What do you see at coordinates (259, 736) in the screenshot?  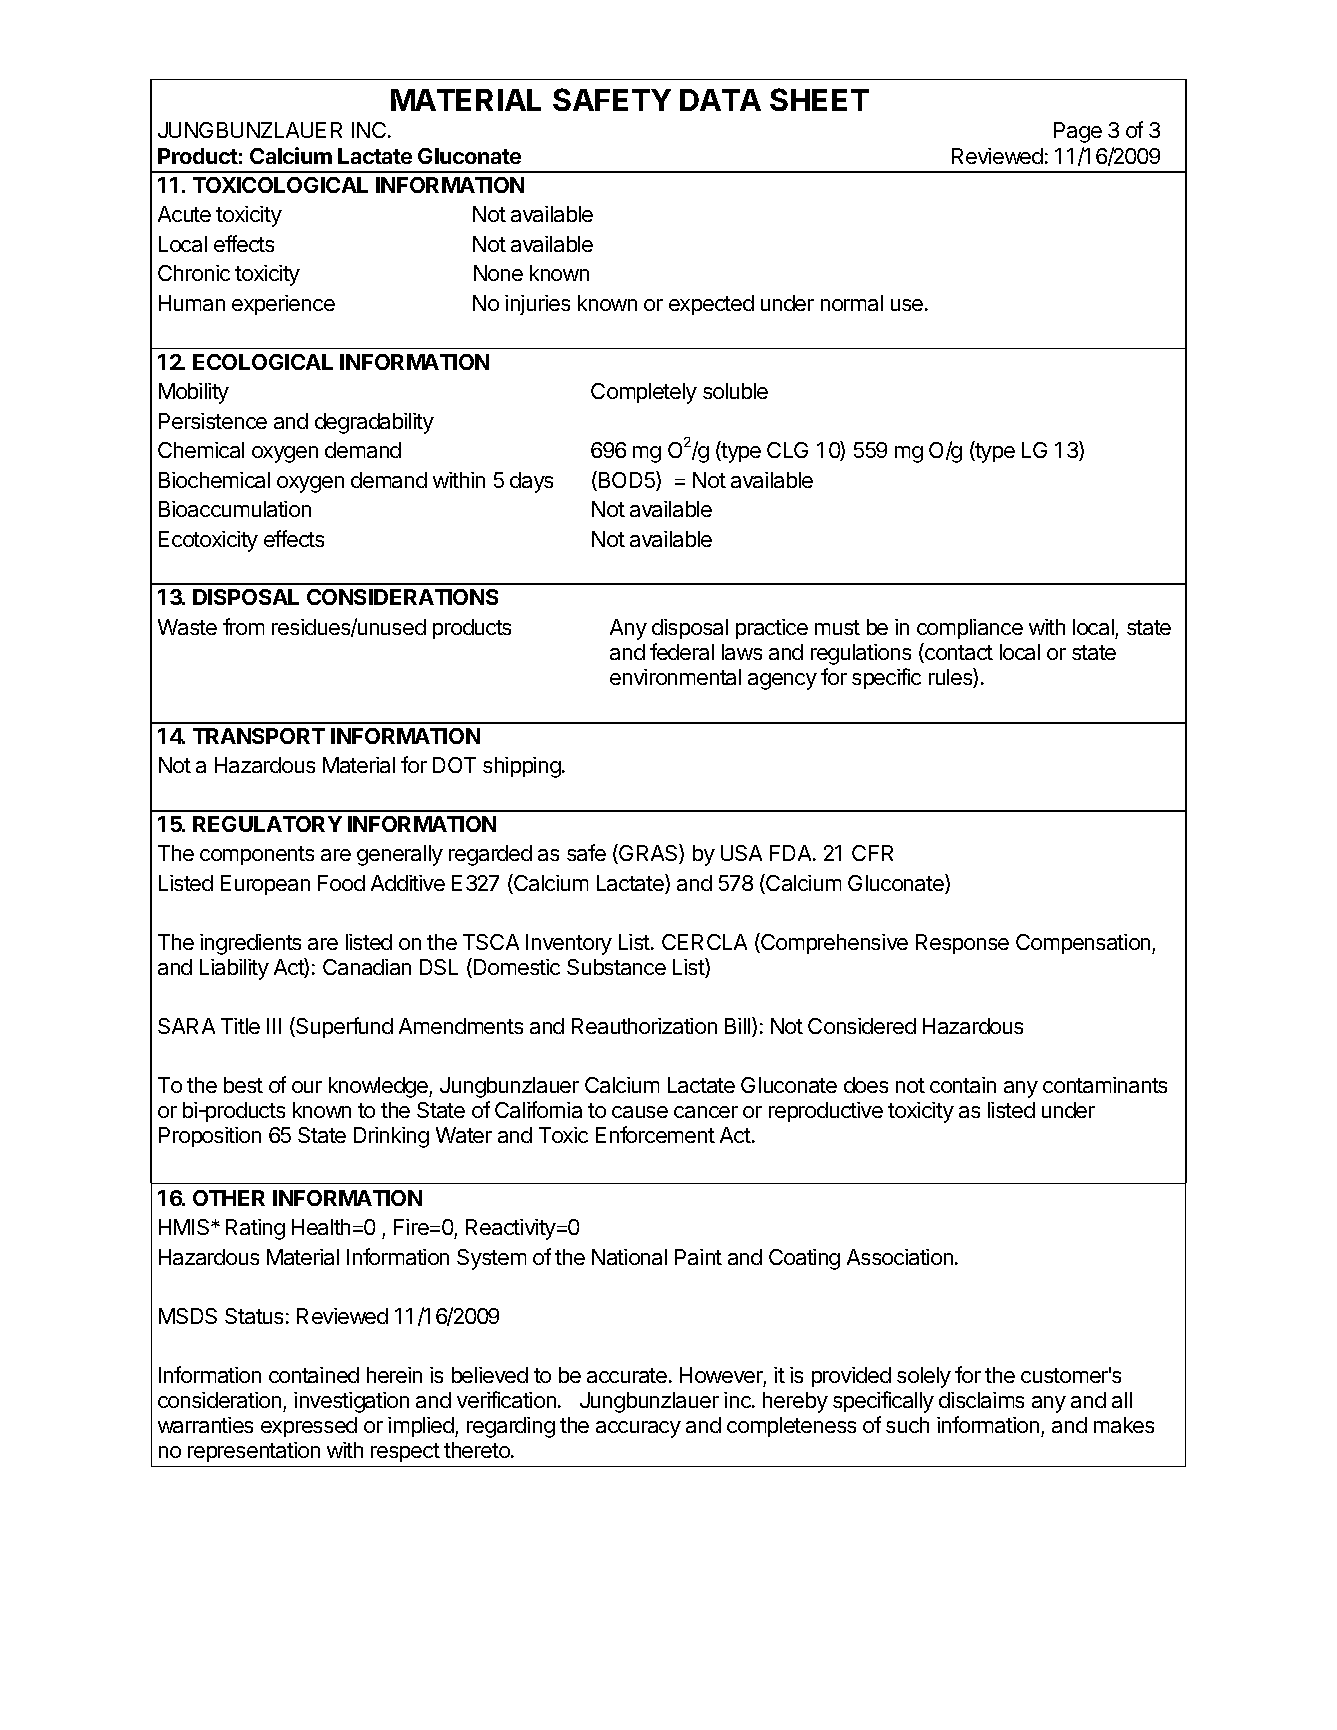 I see `TRANSPORT` at bounding box center [259, 736].
